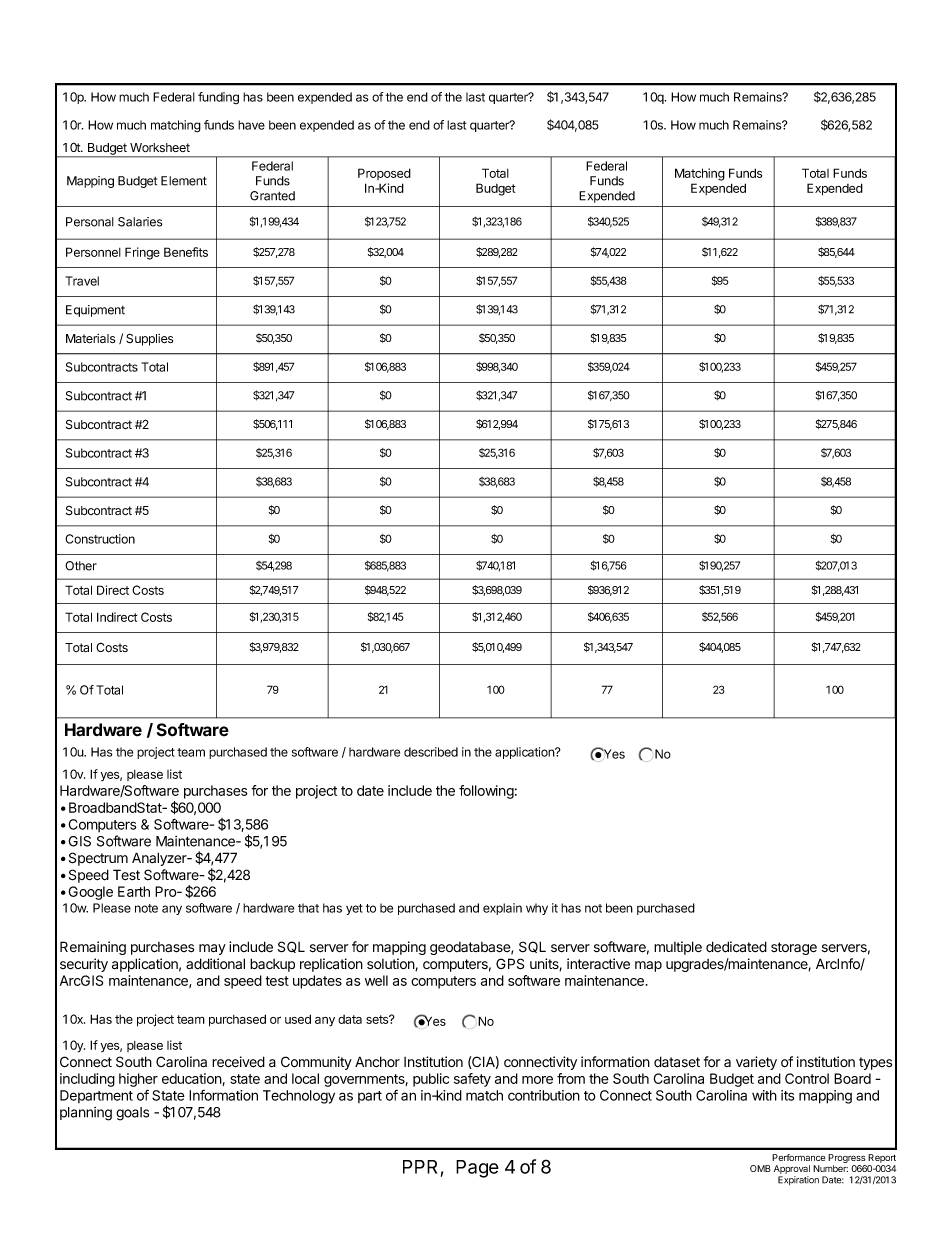 This image has height=1233, width=952. I want to click on Proposed, so click(384, 174).
